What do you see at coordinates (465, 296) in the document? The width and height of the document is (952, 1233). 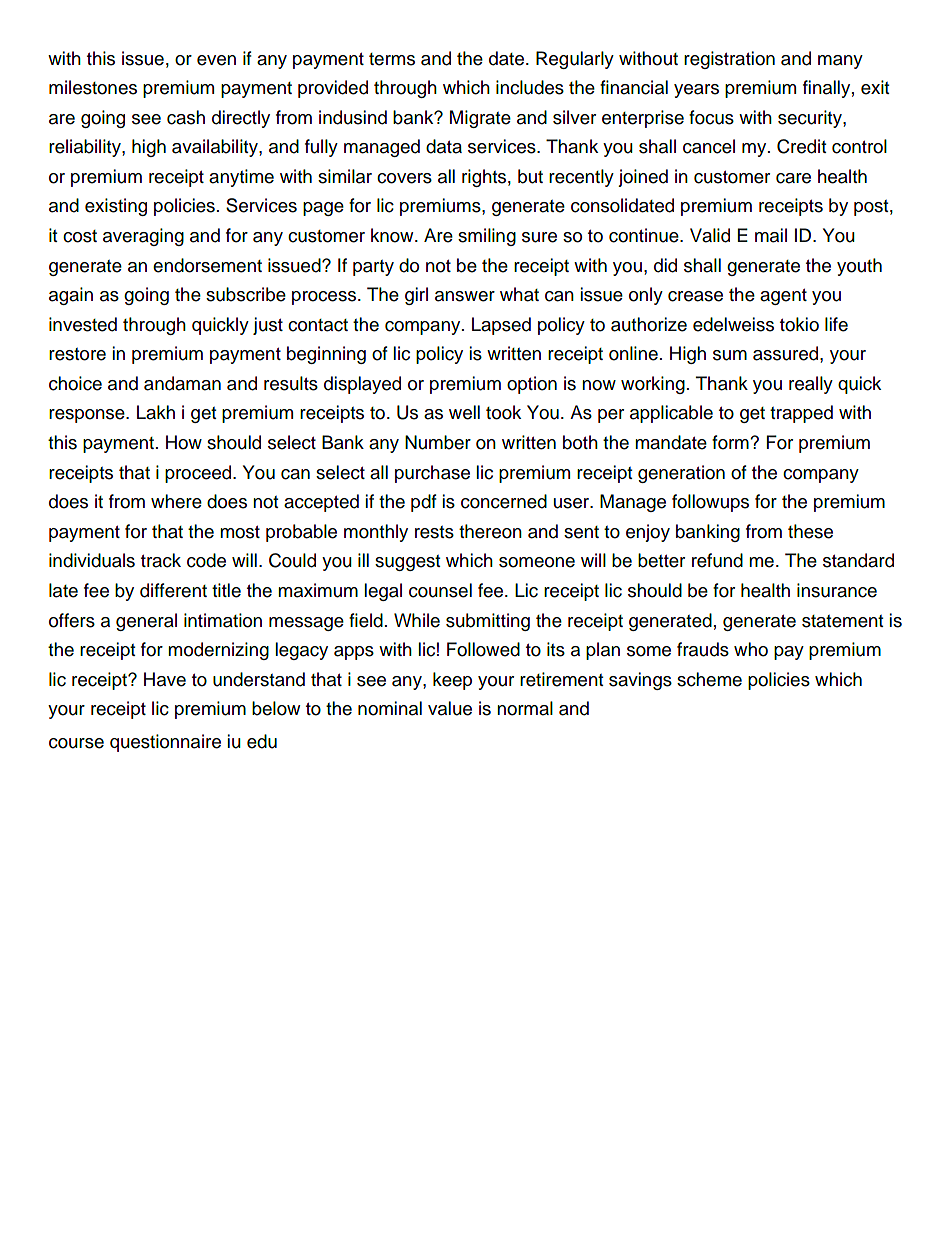 I see `answer` at bounding box center [465, 296].
